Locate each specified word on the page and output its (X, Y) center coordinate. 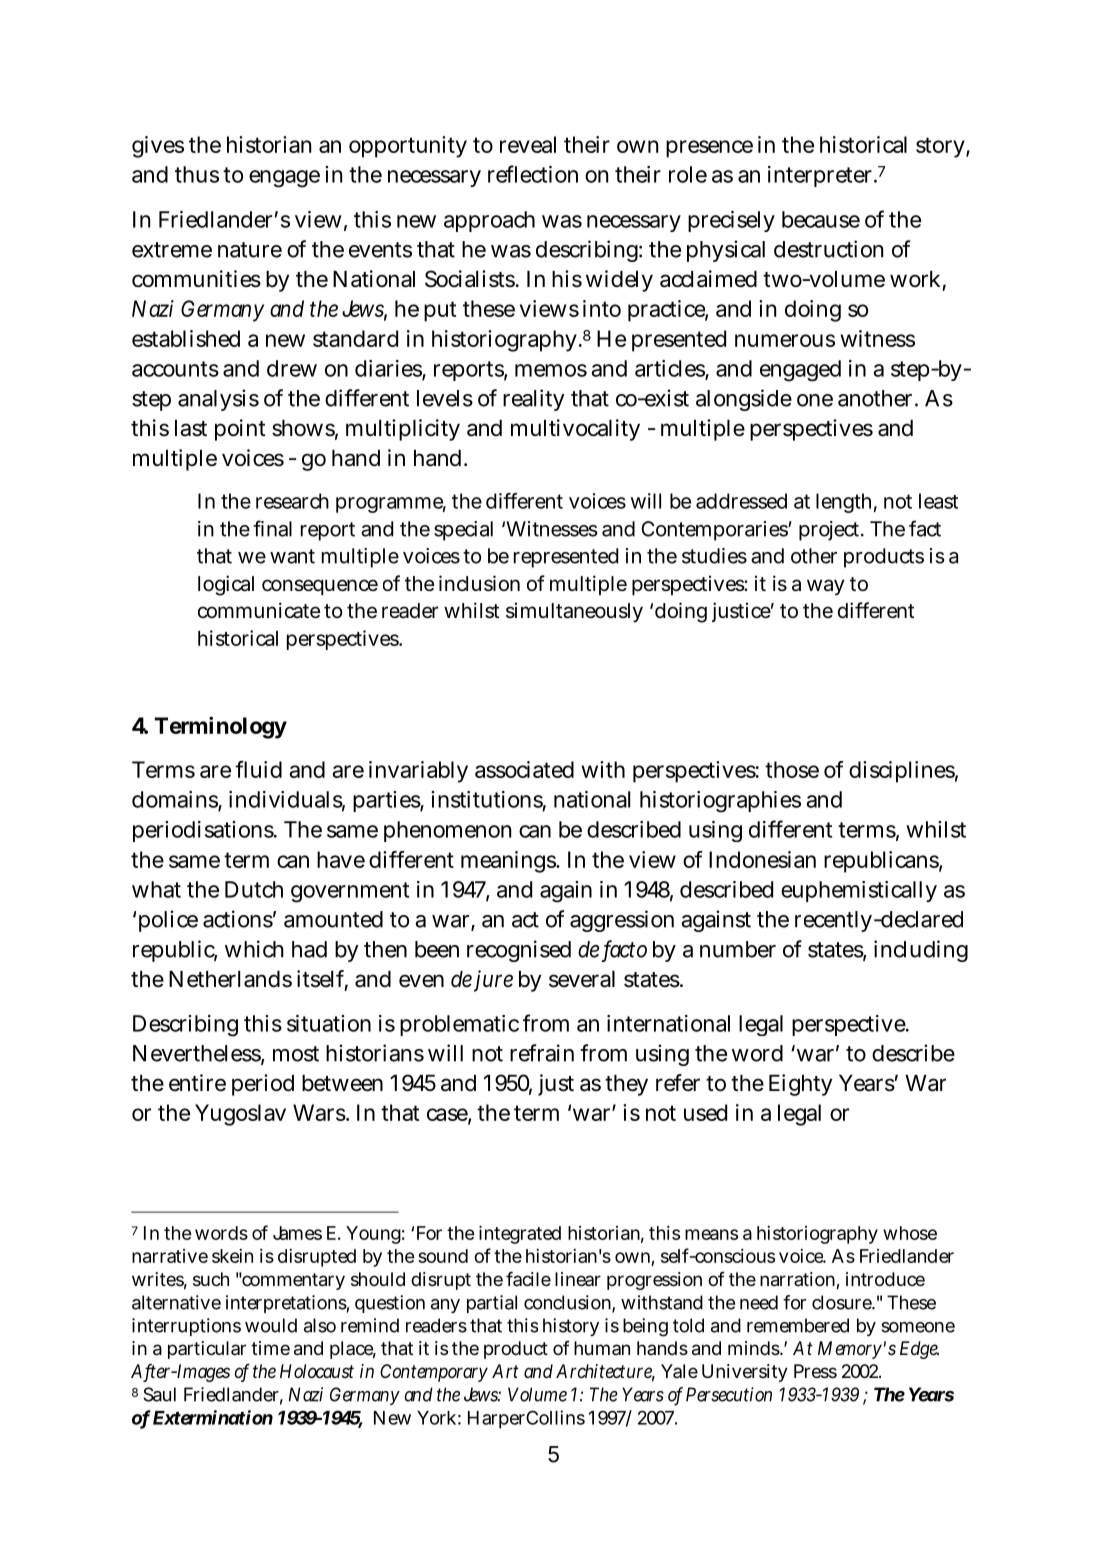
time (270, 1348)
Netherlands (230, 979)
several (582, 979)
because (821, 219)
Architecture (605, 1372)
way (826, 587)
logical (226, 585)
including (921, 951)
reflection (533, 174)
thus (197, 174)
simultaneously (574, 613)
